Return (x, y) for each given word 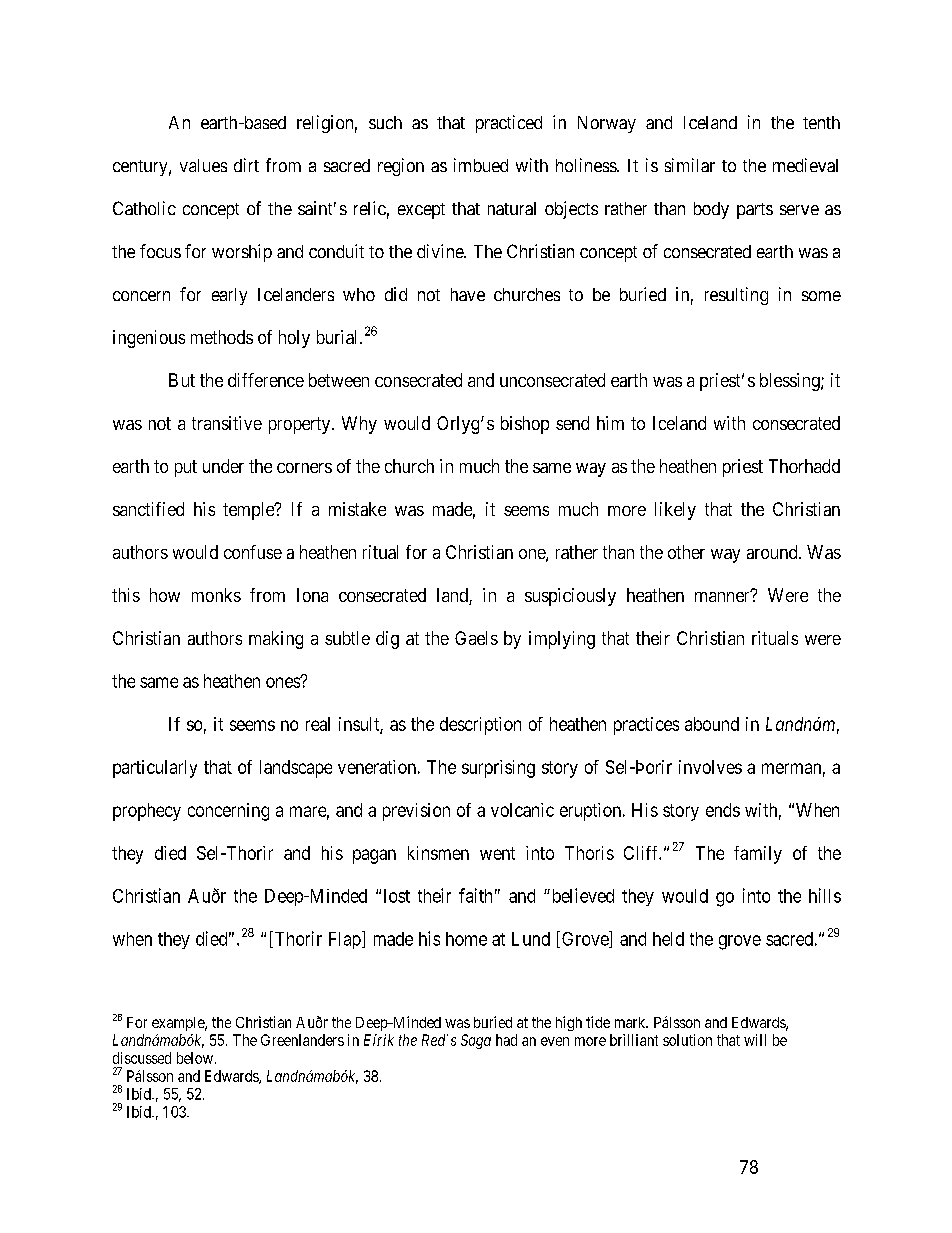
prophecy (147, 812)
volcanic (522, 810)
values (203, 165)
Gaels (476, 638)
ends (723, 810)
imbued (481, 165)
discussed (142, 1058)
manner (723, 596)
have (468, 294)
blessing (791, 382)
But (182, 380)
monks (216, 595)
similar (690, 165)
